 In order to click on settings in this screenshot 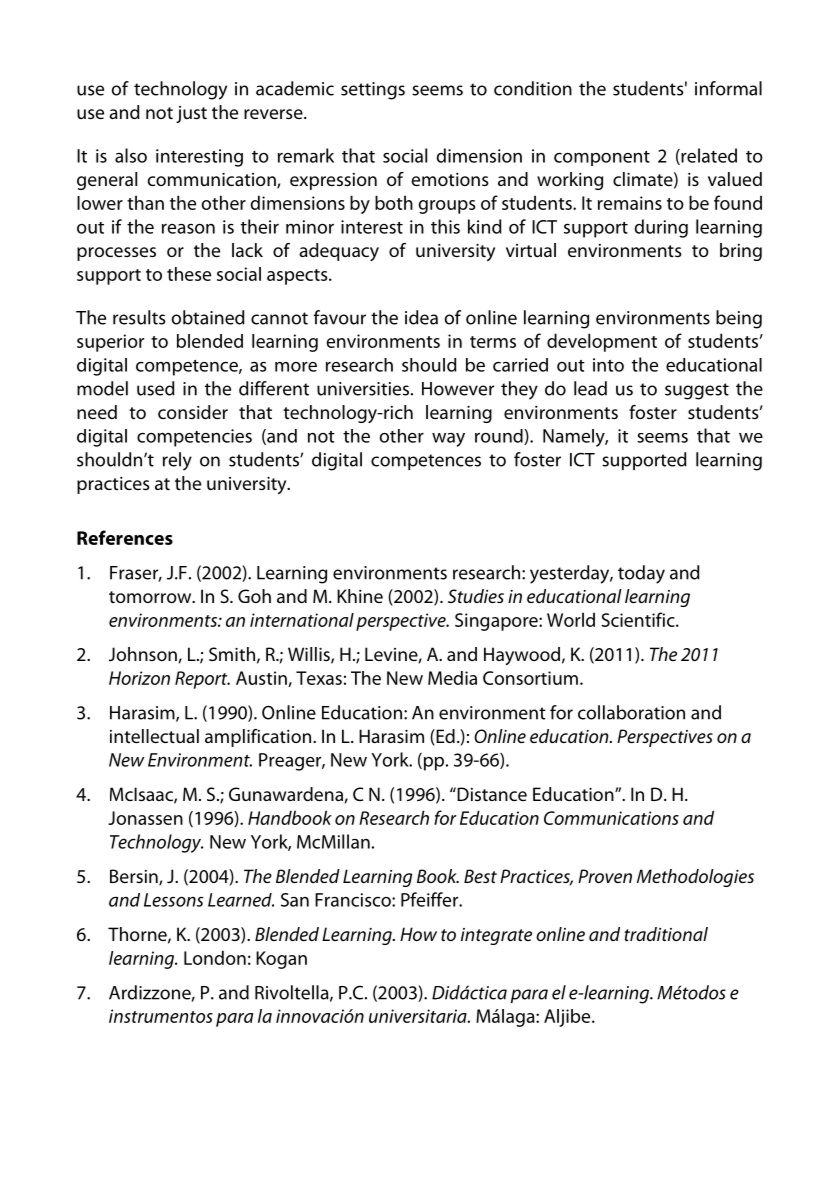, I will do `click(373, 91)`.
